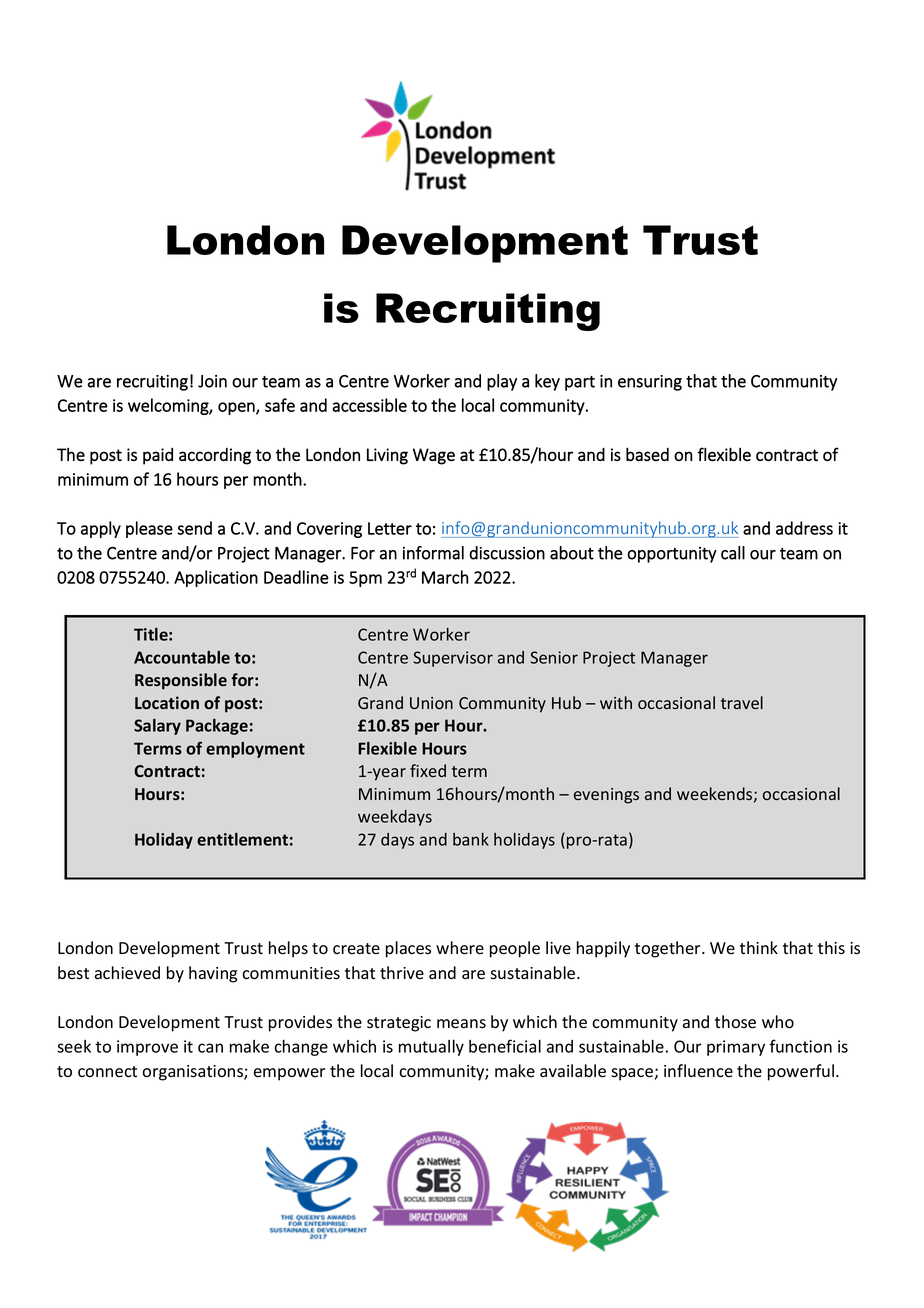 Image resolution: width=924 pixels, height=1308 pixels. Describe the element at coordinates (431, 1048) in the screenshot. I see `mutually` at that location.
